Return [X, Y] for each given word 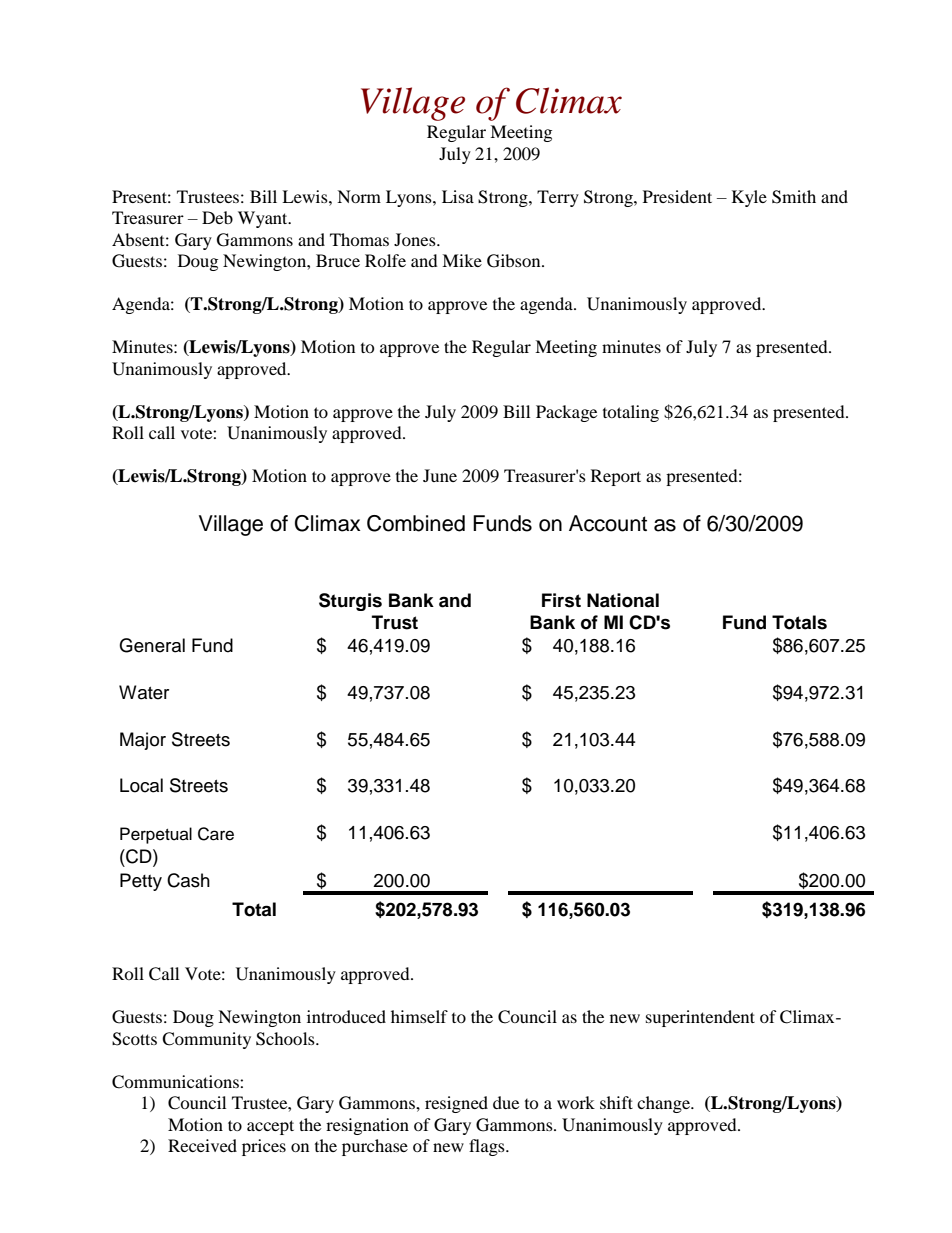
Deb [217, 217]
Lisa [458, 196]
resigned [456, 1104]
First [561, 600]
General [152, 645]
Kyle [749, 198]
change [664, 1104]
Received [202, 1145]
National [623, 600]
